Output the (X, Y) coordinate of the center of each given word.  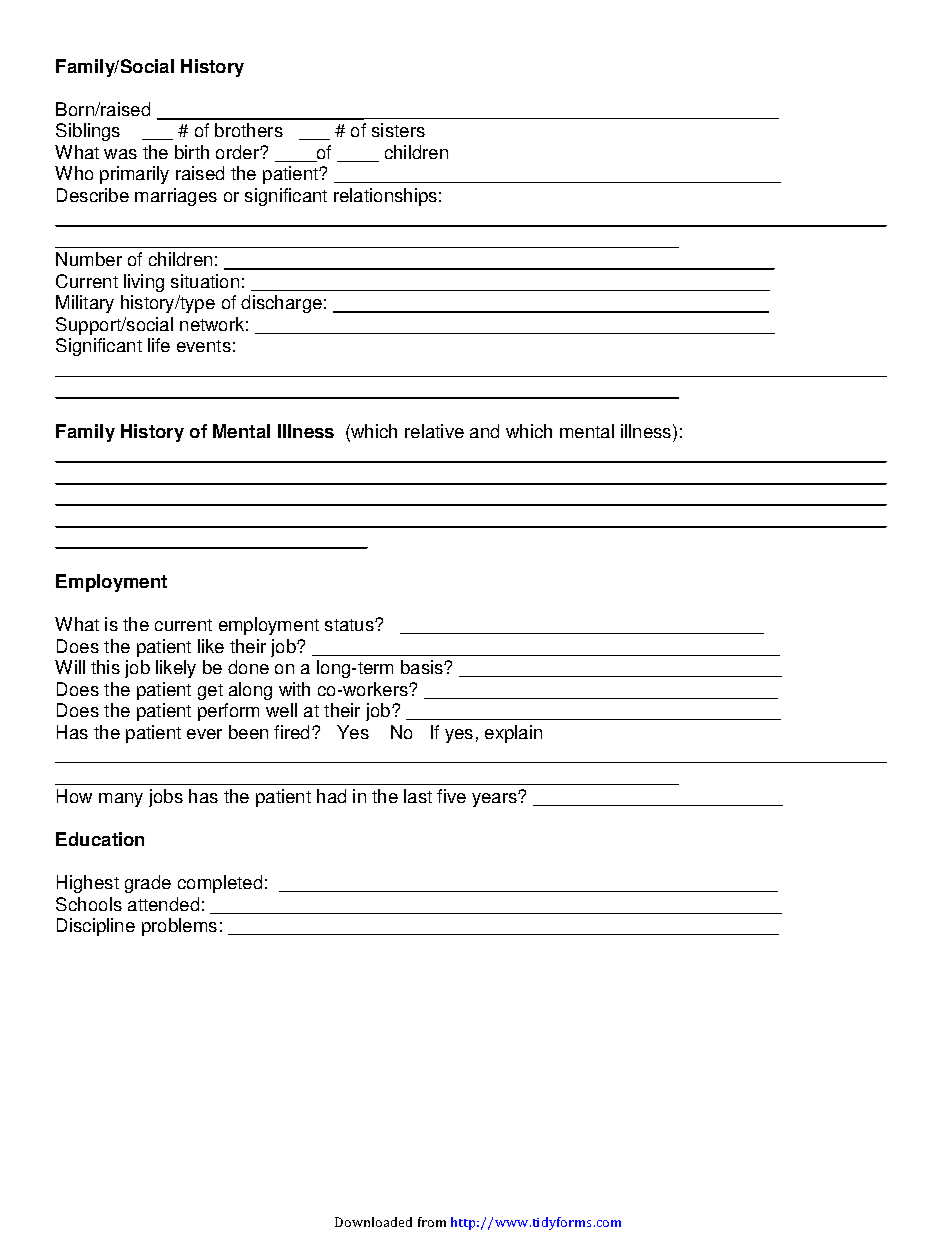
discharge (281, 304)
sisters (398, 130)
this (105, 667)
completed (220, 884)
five (451, 796)
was (120, 154)
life (159, 345)
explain (513, 734)
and (484, 431)
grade (148, 884)
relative (434, 431)
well (281, 710)
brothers (249, 130)
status (350, 625)
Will (70, 667)
